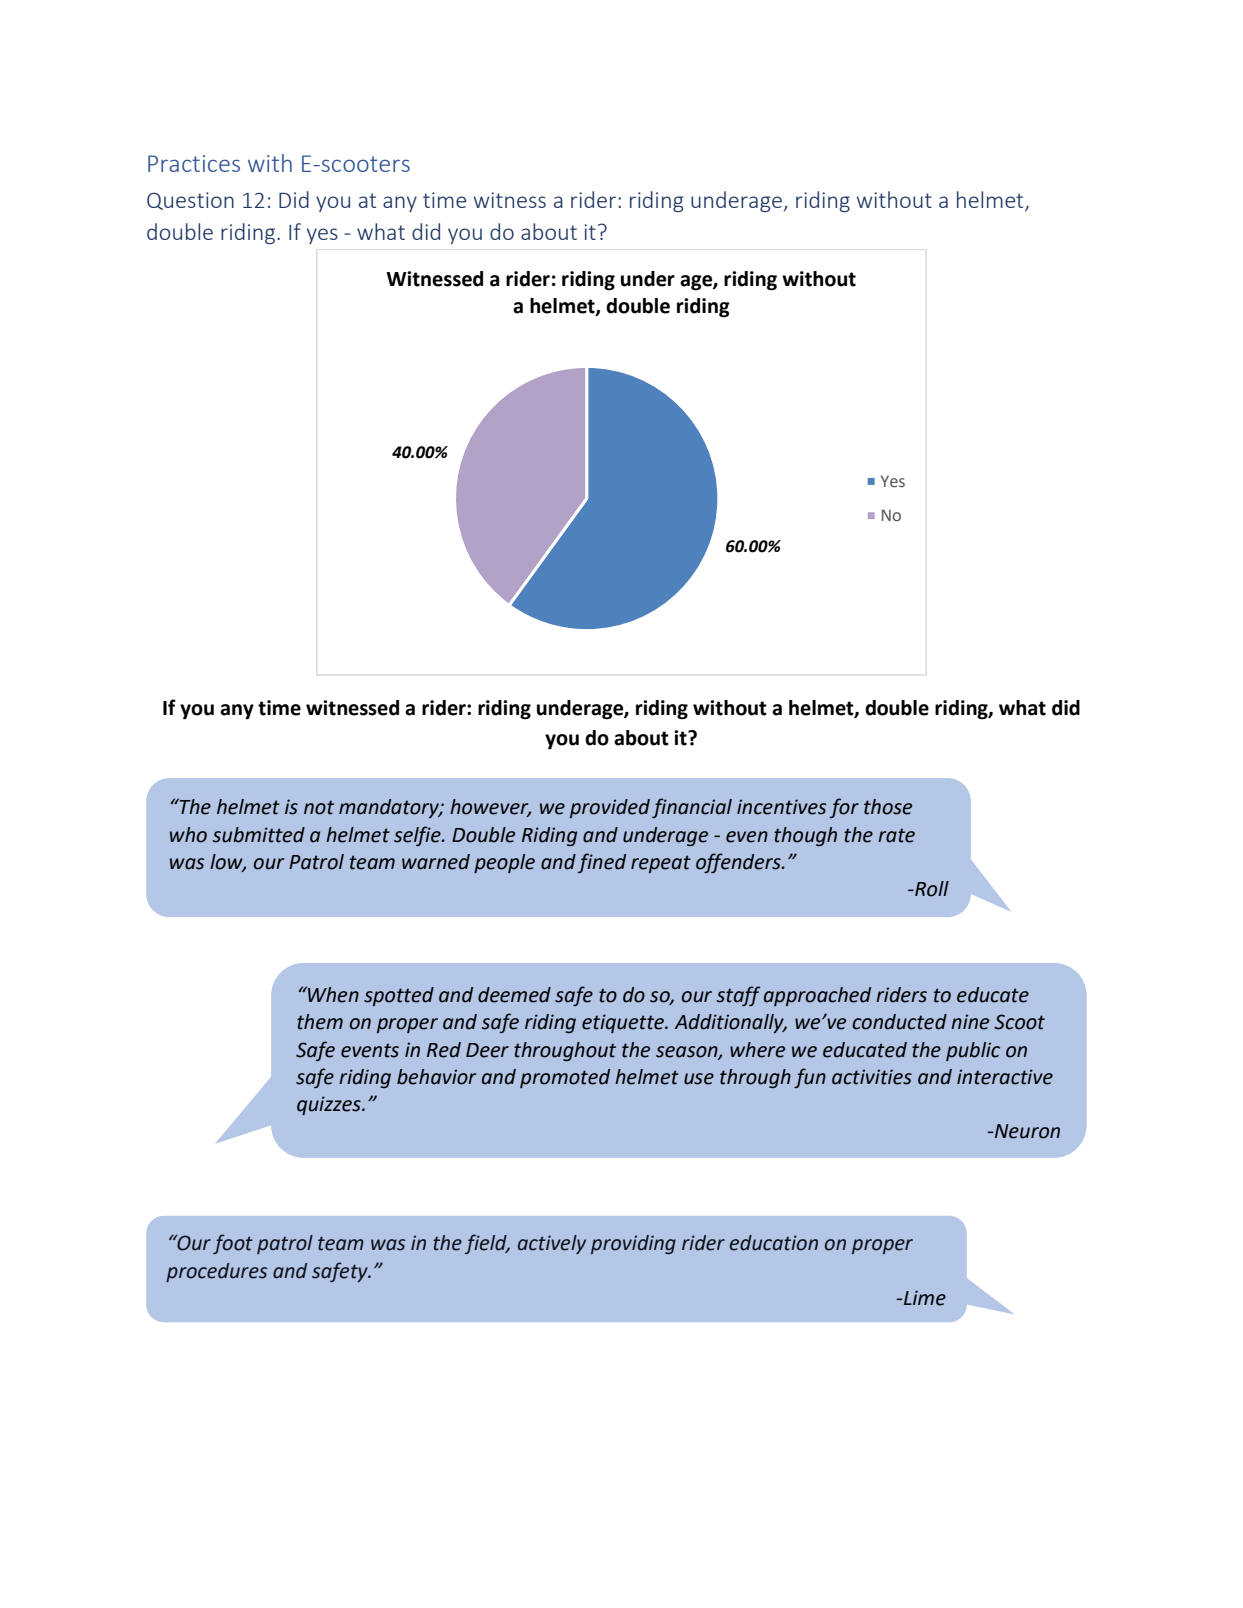  What do you see at coordinates (190, 201) in the screenshot?
I see `Question` at bounding box center [190, 201].
